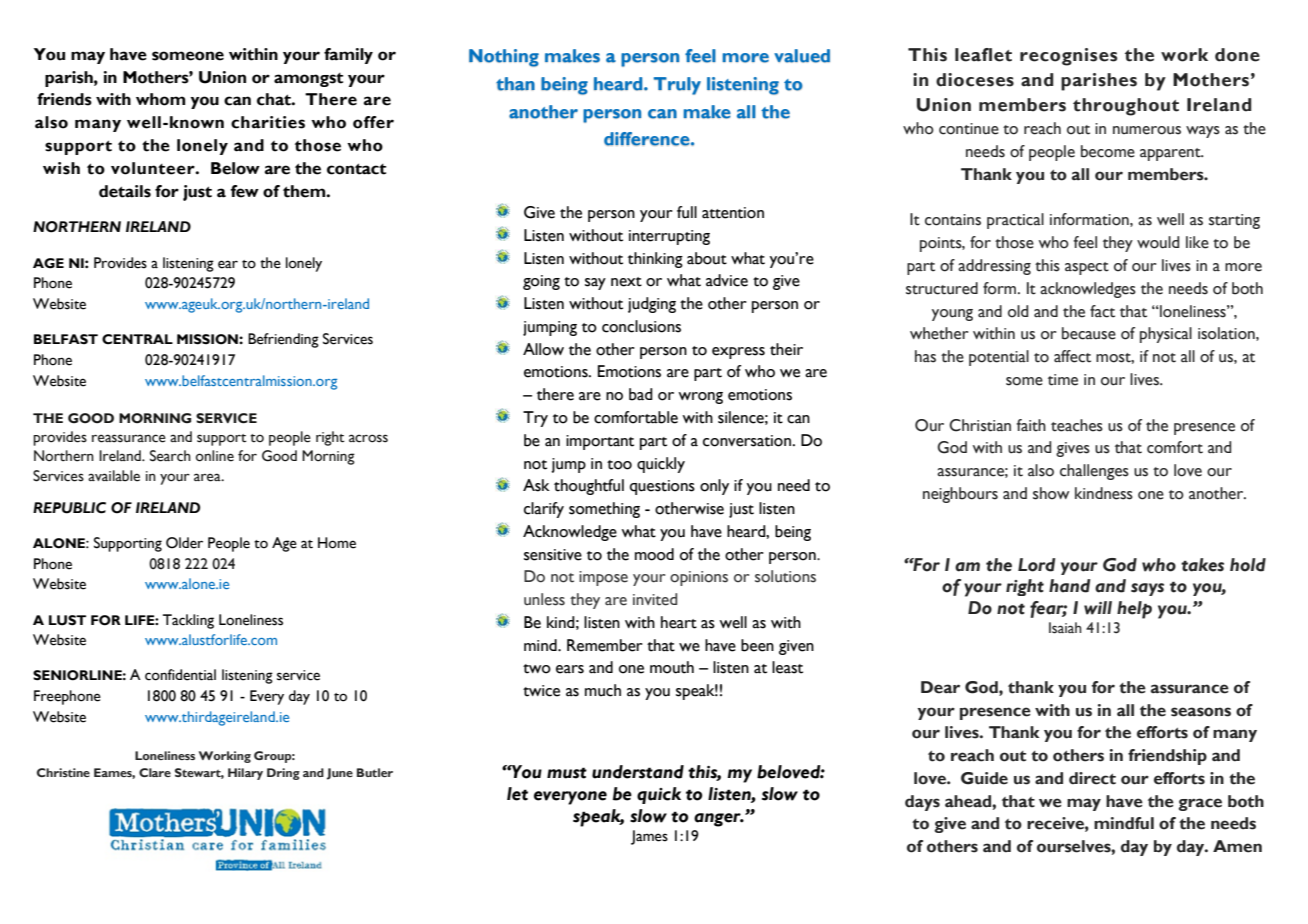 The image size is (1308, 924). Describe the element at coordinates (160, 99) in the page. I see `whom` at that location.
